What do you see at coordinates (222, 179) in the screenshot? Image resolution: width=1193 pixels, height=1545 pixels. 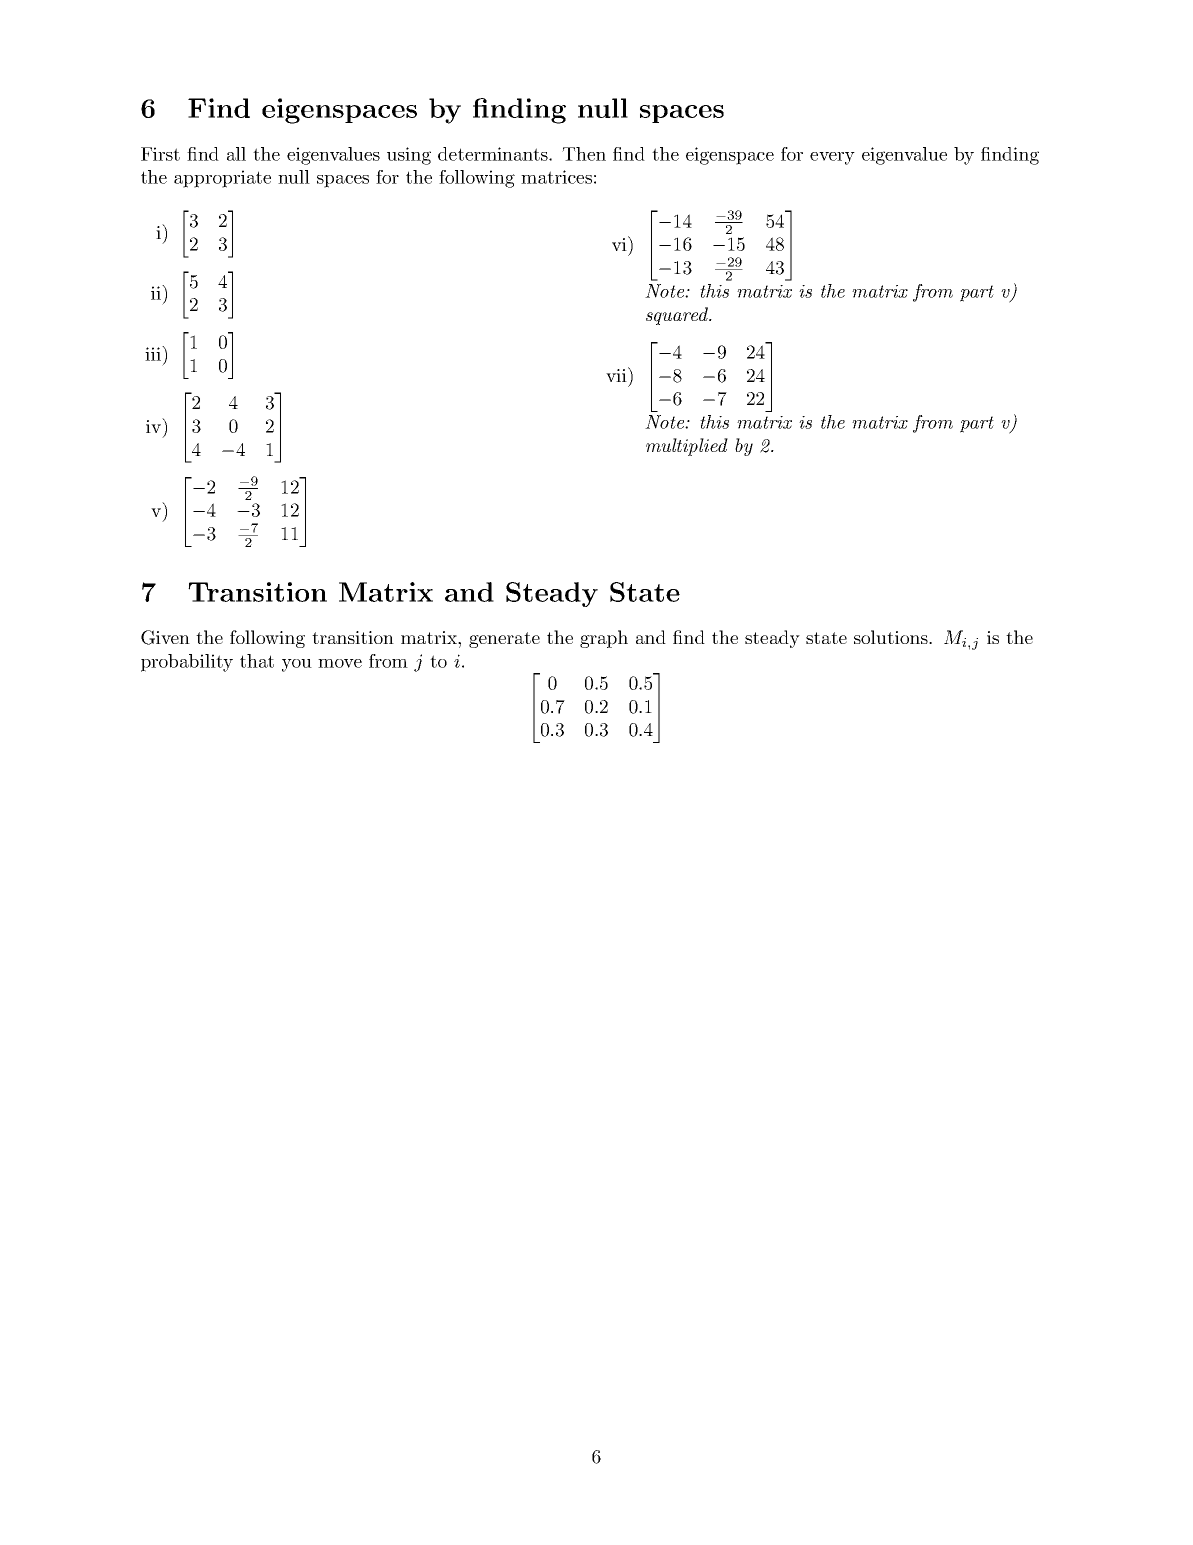 I see `appropriate` at bounding box center [222, 179].
